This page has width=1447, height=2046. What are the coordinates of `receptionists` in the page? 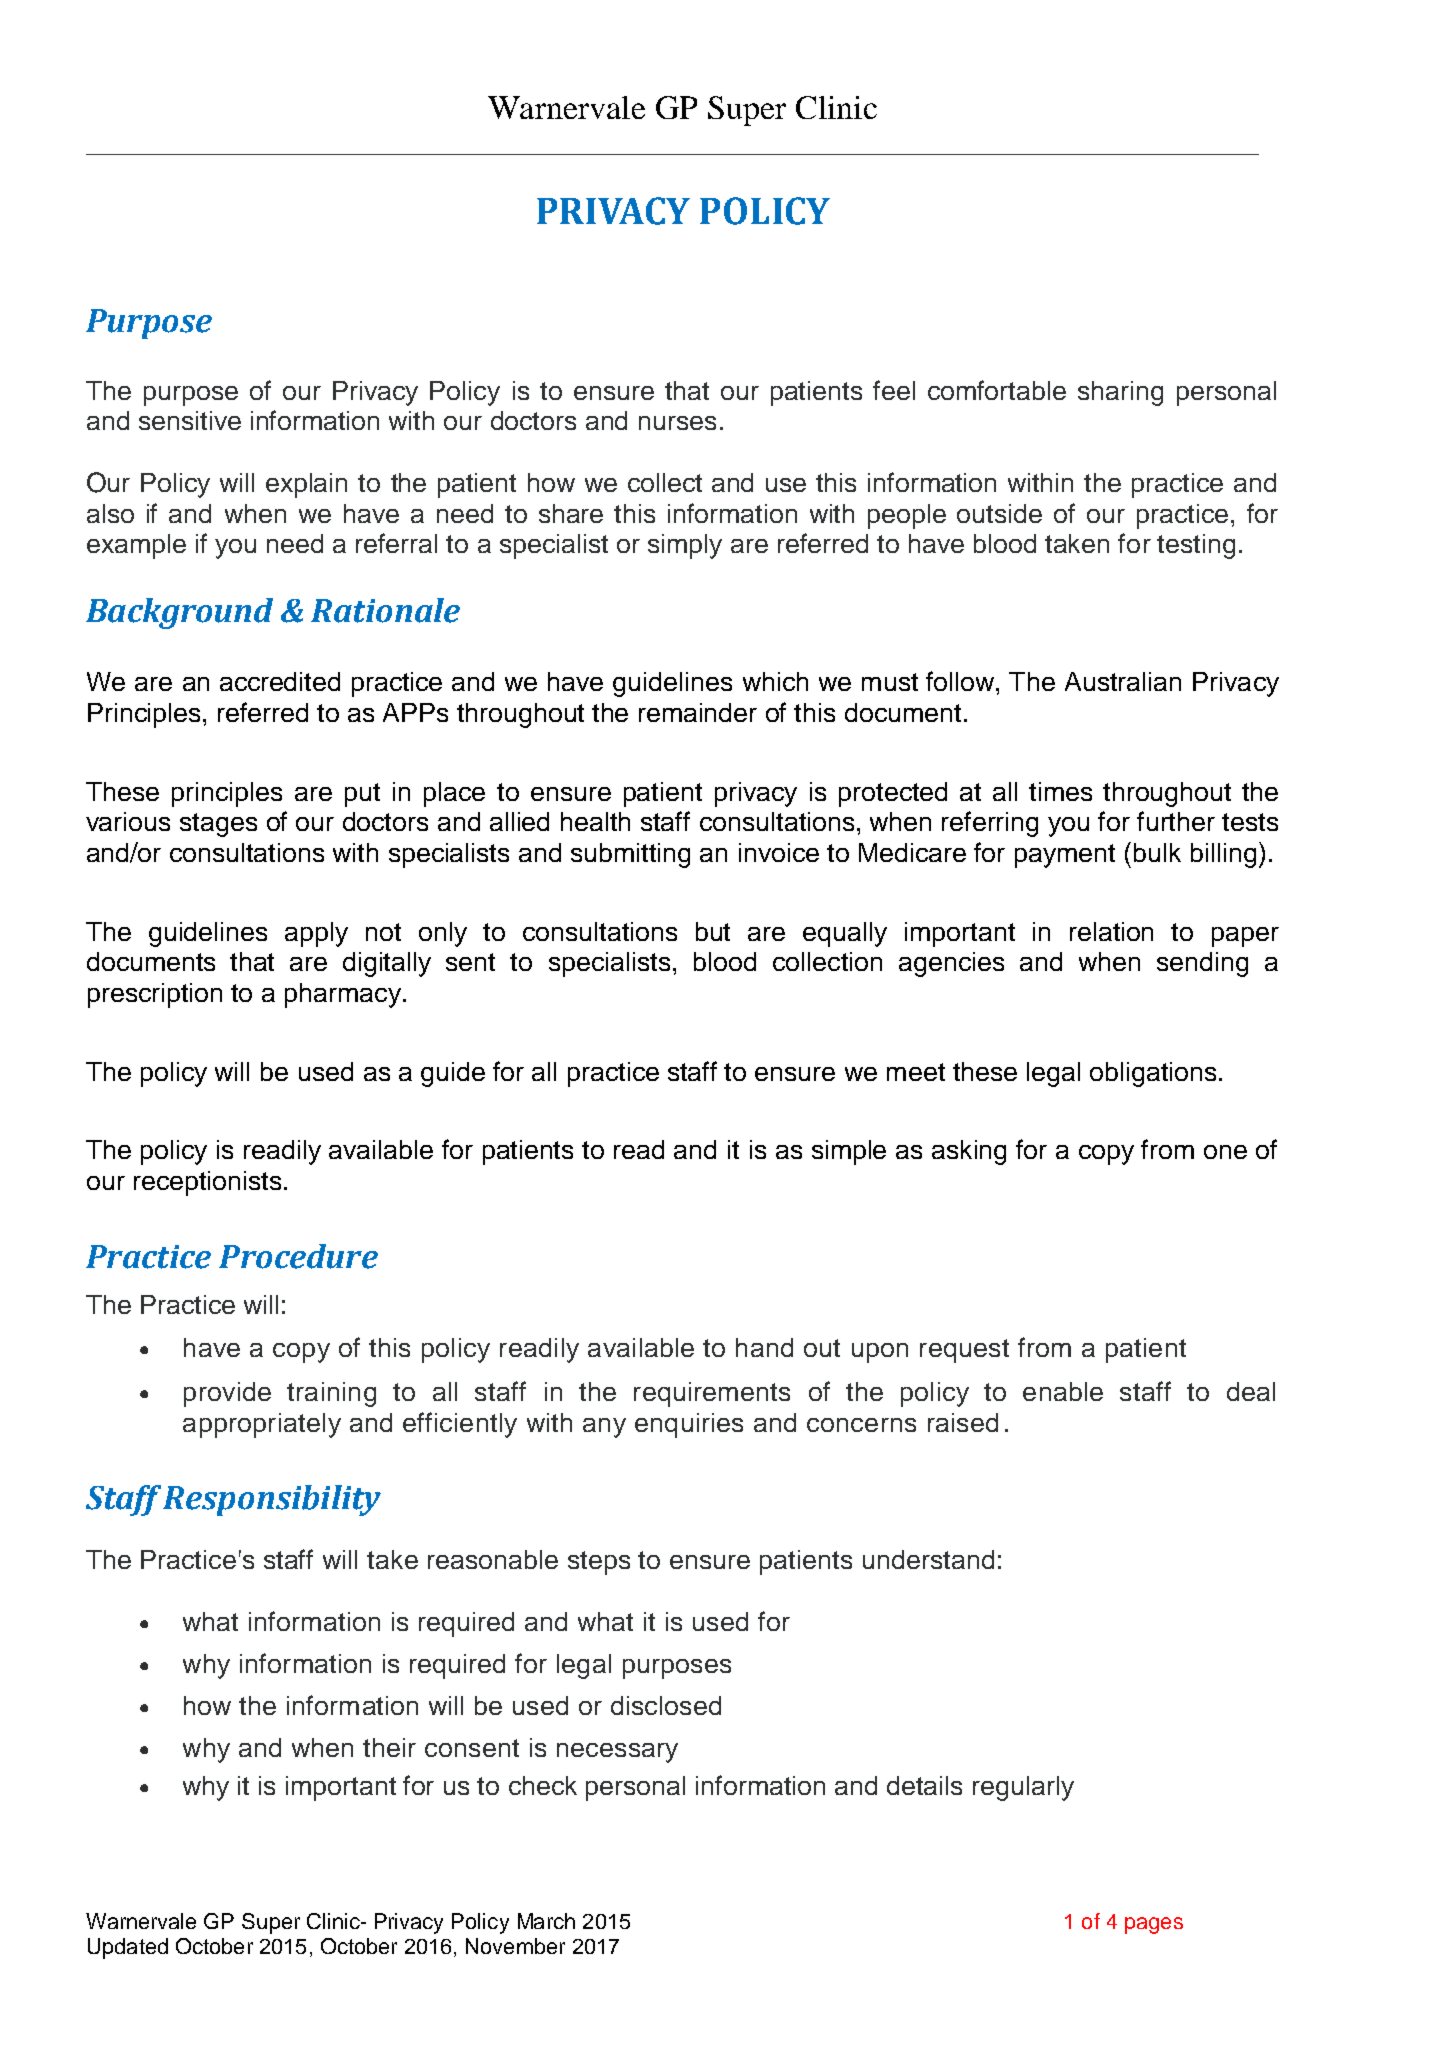 It's located at (207, 1183).
